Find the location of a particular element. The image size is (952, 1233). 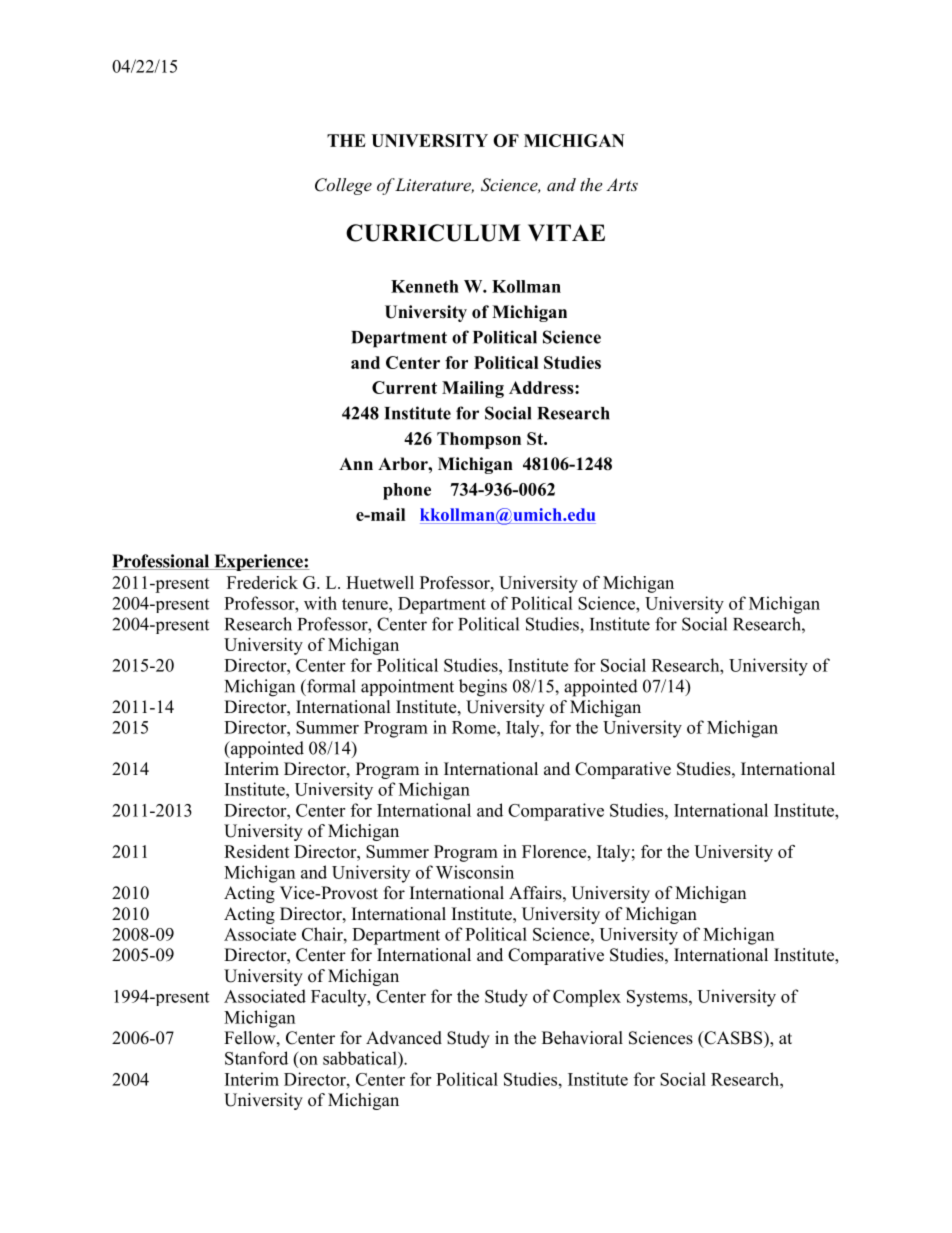

Current is located at coordinates (404, 387).
